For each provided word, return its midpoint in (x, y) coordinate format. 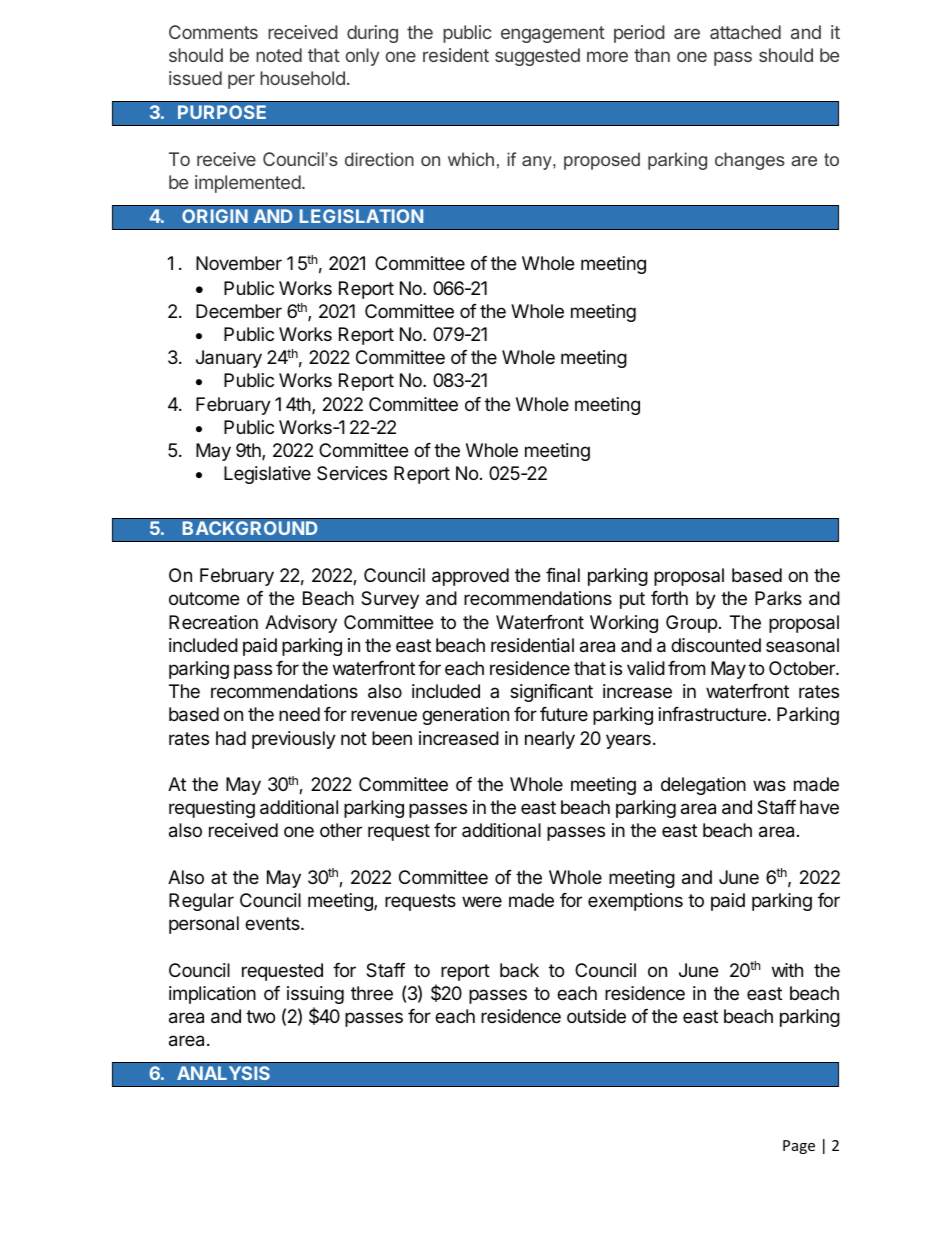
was (769, 786)
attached (745, 32)
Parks (778, 598)
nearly (550, 740)
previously (294, 740)
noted (279, 55)
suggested (537, 57)
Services (352, 473)
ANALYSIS (223, 1073)
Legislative (267, 475)
